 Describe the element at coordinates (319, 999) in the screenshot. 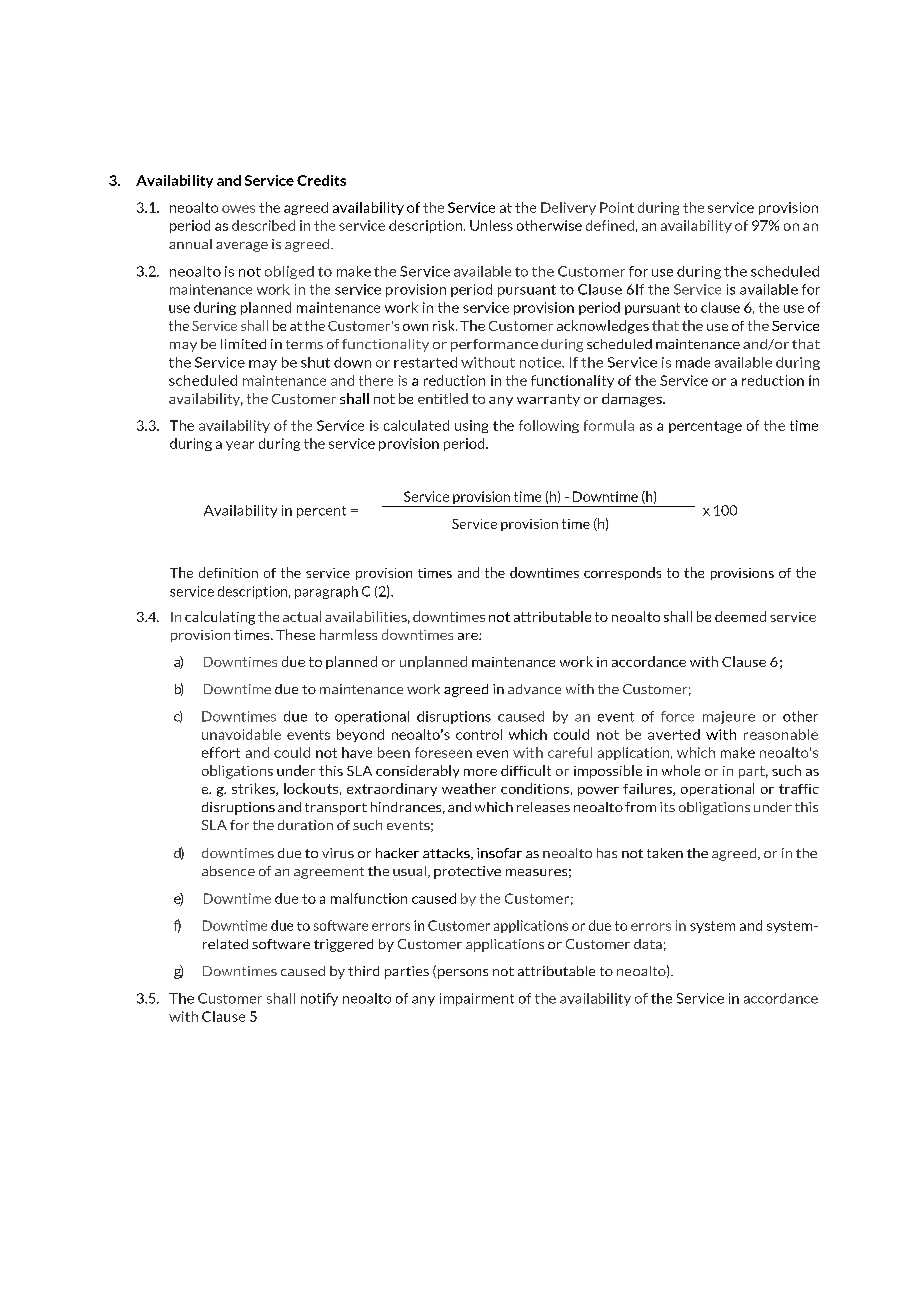

I see `notify` at that location.
